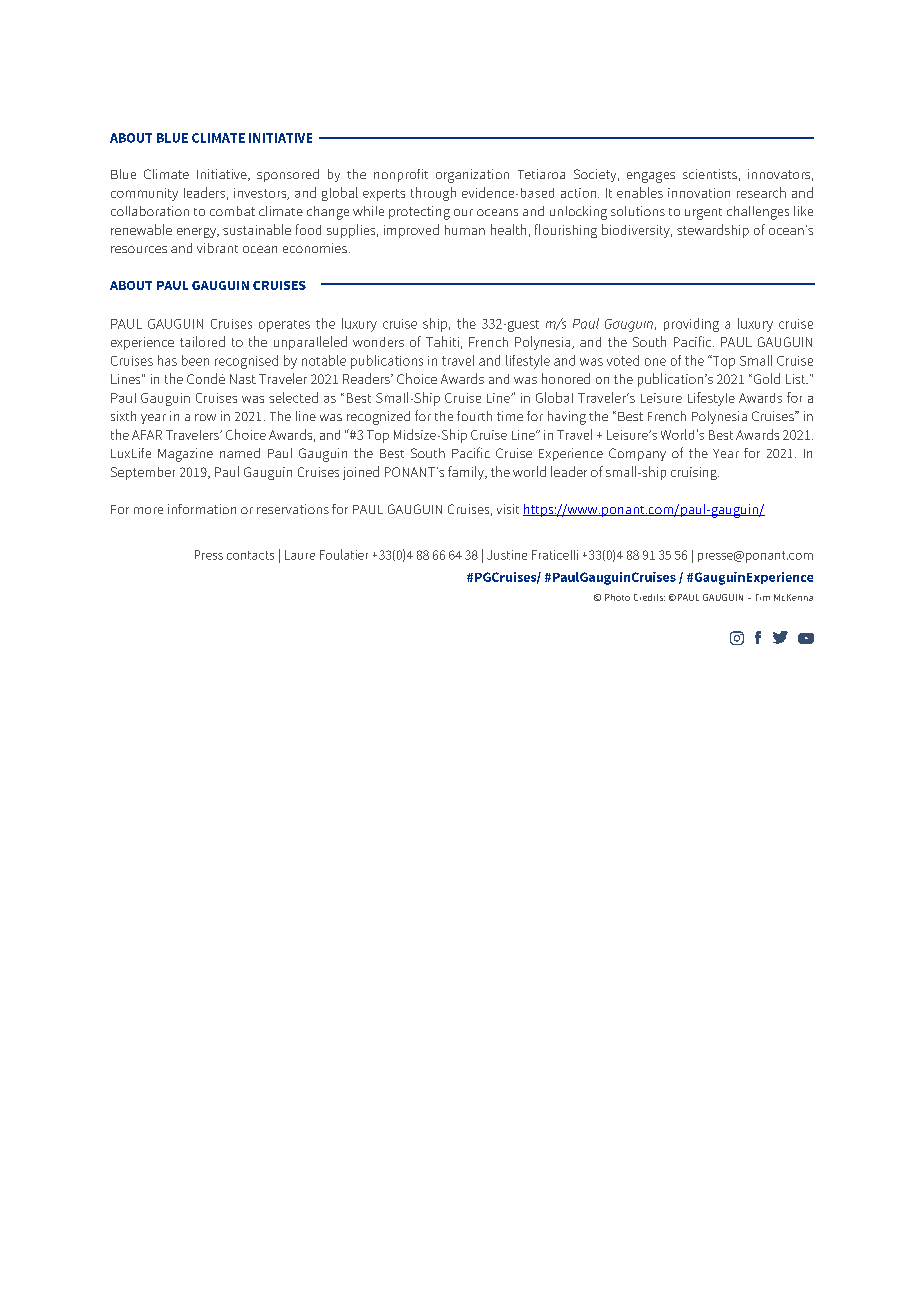  What do you see at coordinates (250, 555) in the image?
I see `contacts` at bounding box center [250, 555].
